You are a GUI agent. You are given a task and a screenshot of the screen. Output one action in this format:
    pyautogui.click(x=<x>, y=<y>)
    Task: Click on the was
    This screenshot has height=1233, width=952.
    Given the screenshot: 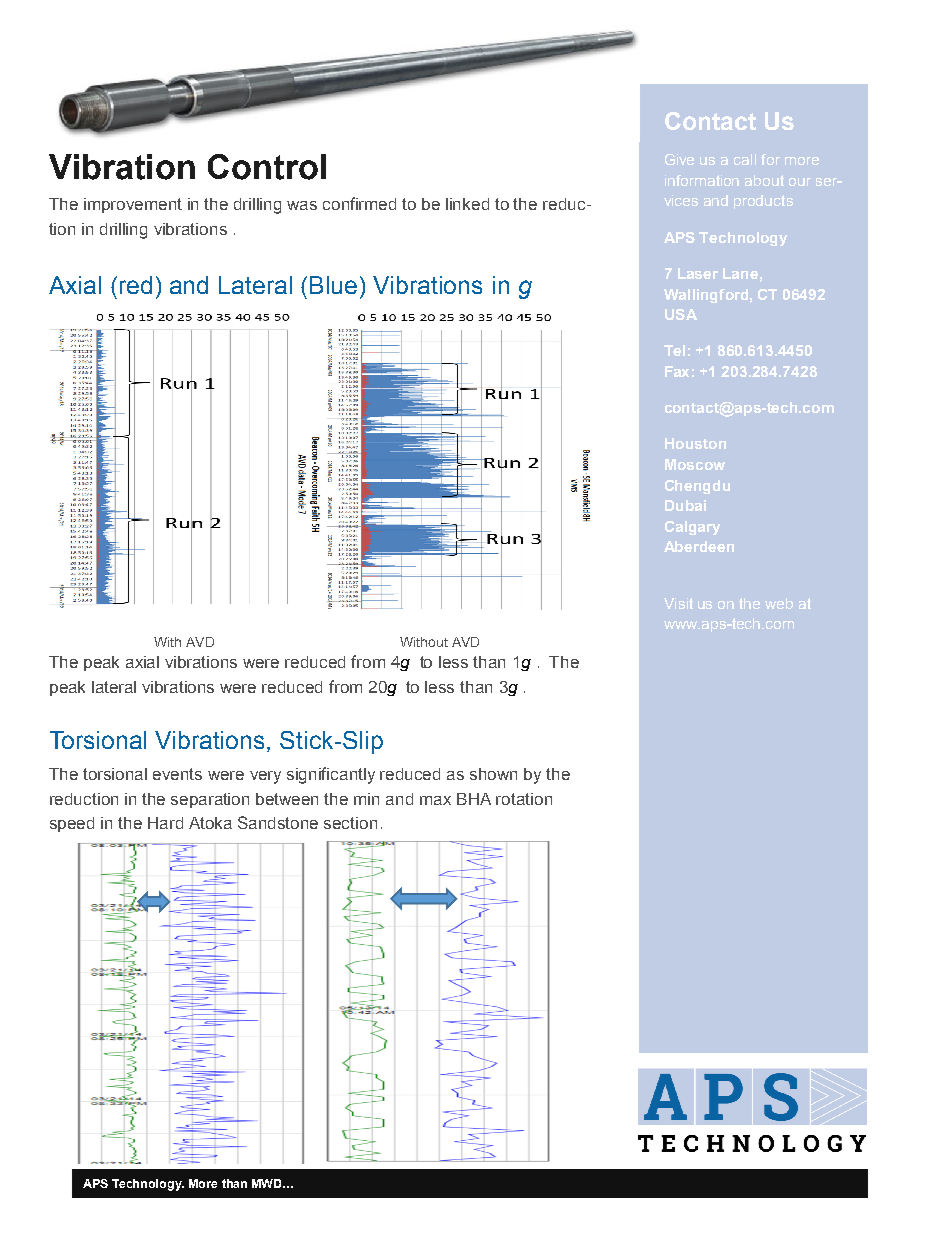 What is the action you would take?
    pyautogui.click(x=302, y=205)
